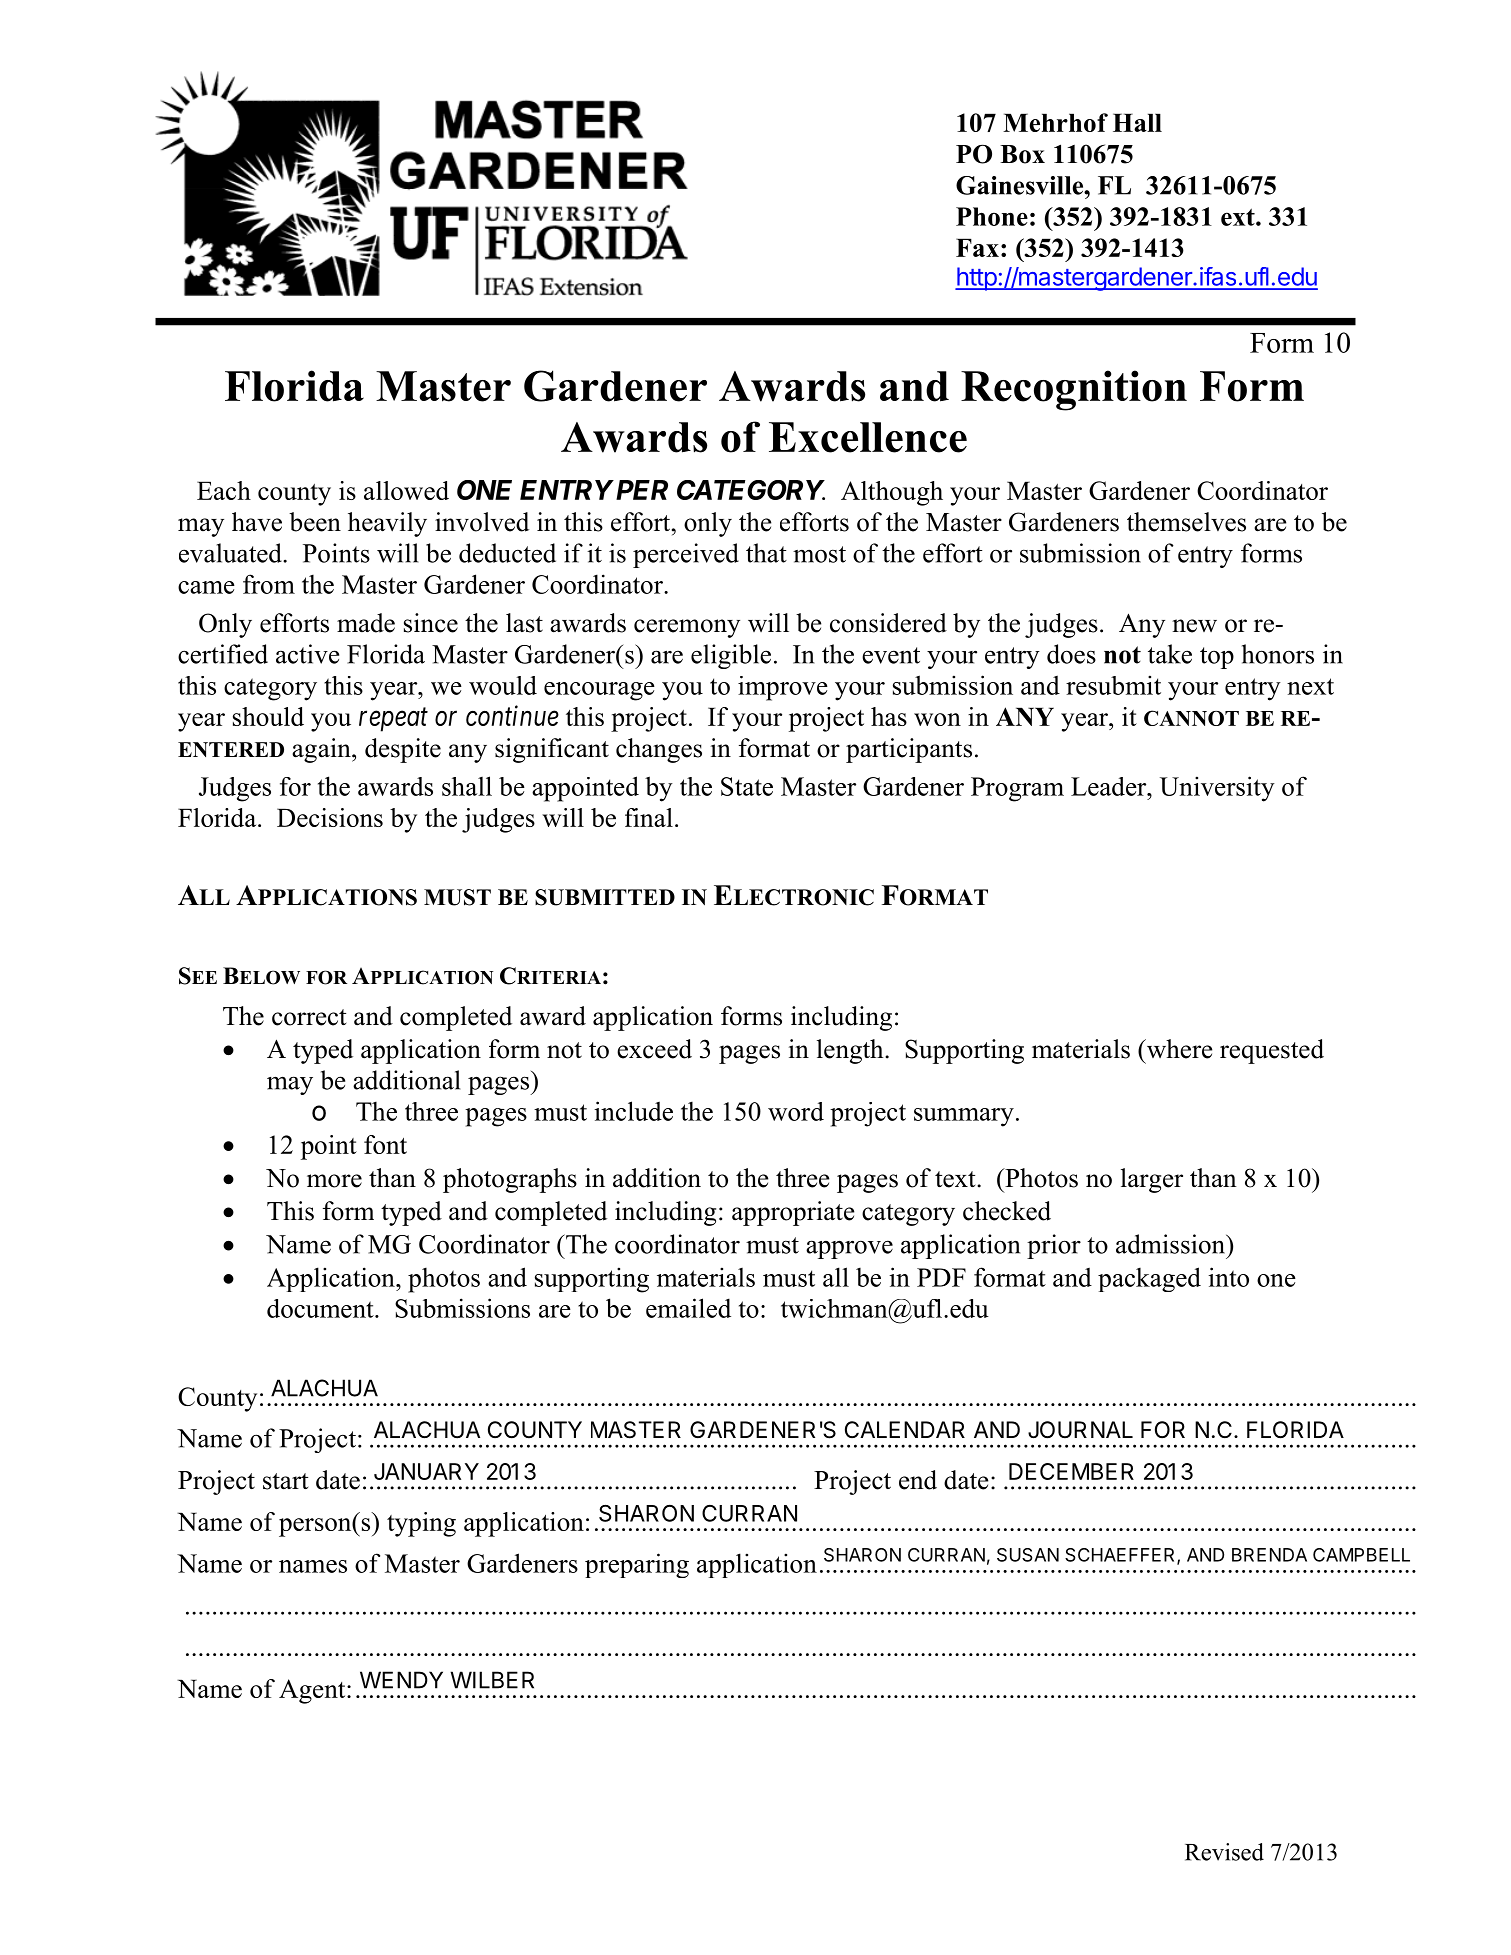 This screenshot has height=1955, width=1511. What do you see at coordinates (851, 1051) in the screenshot?
I see `length` at bounding box center [851, 1051].
